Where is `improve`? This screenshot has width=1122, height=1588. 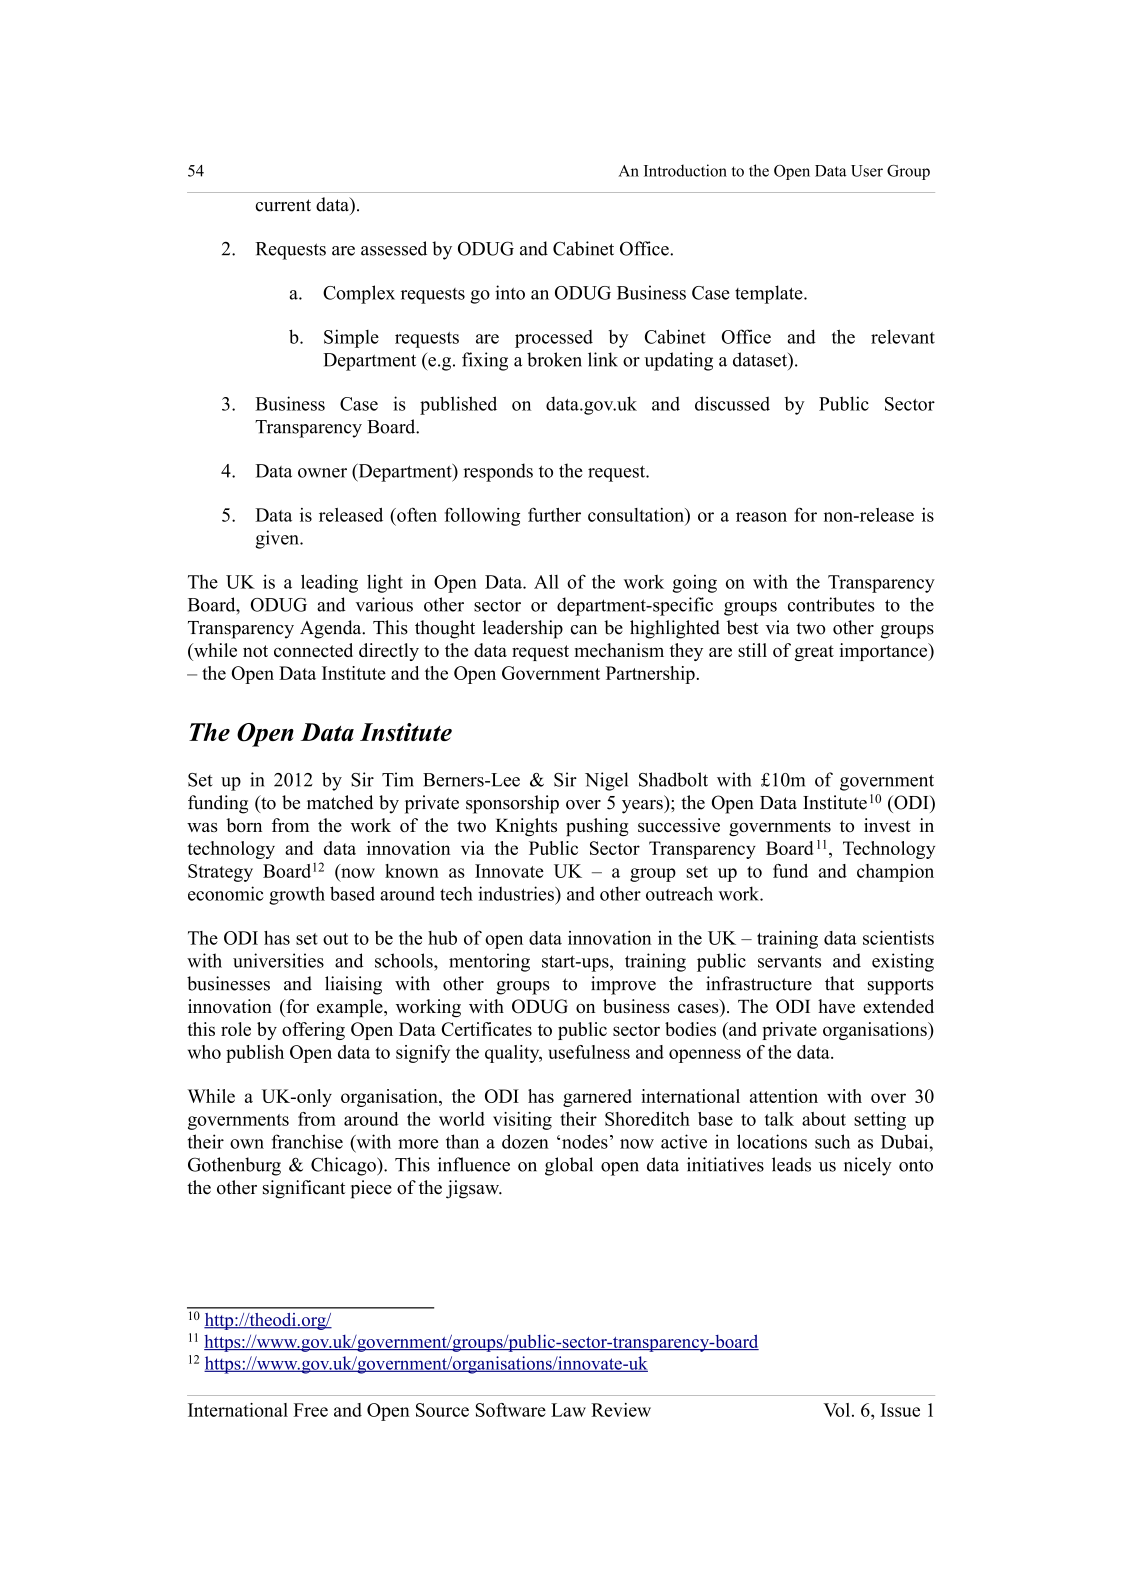
improve is located at coordinates (623, 985).
